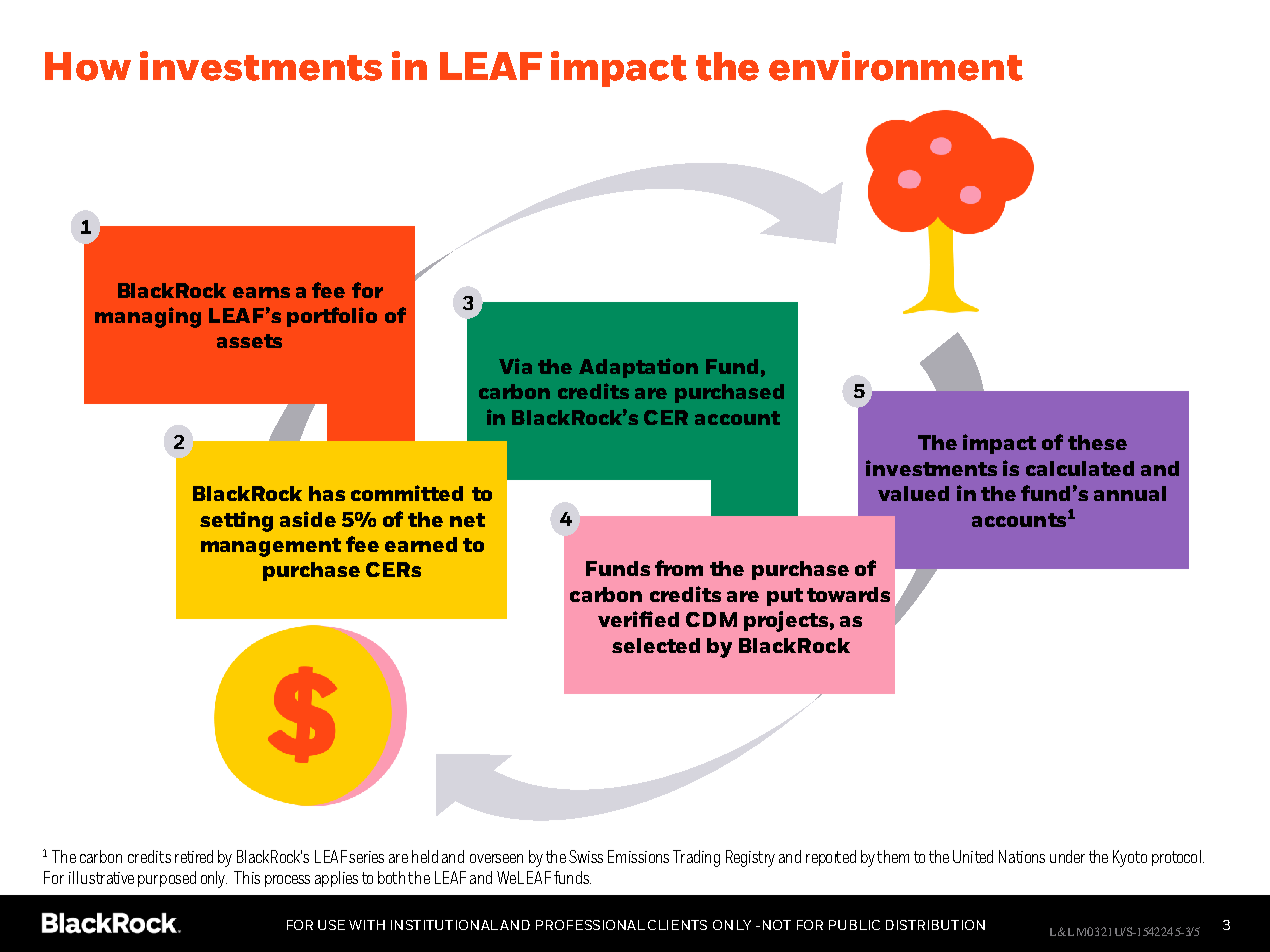  What do you see at coordinates (88, 66) in the document?
I see `How` at bounding box center [88, 66].
